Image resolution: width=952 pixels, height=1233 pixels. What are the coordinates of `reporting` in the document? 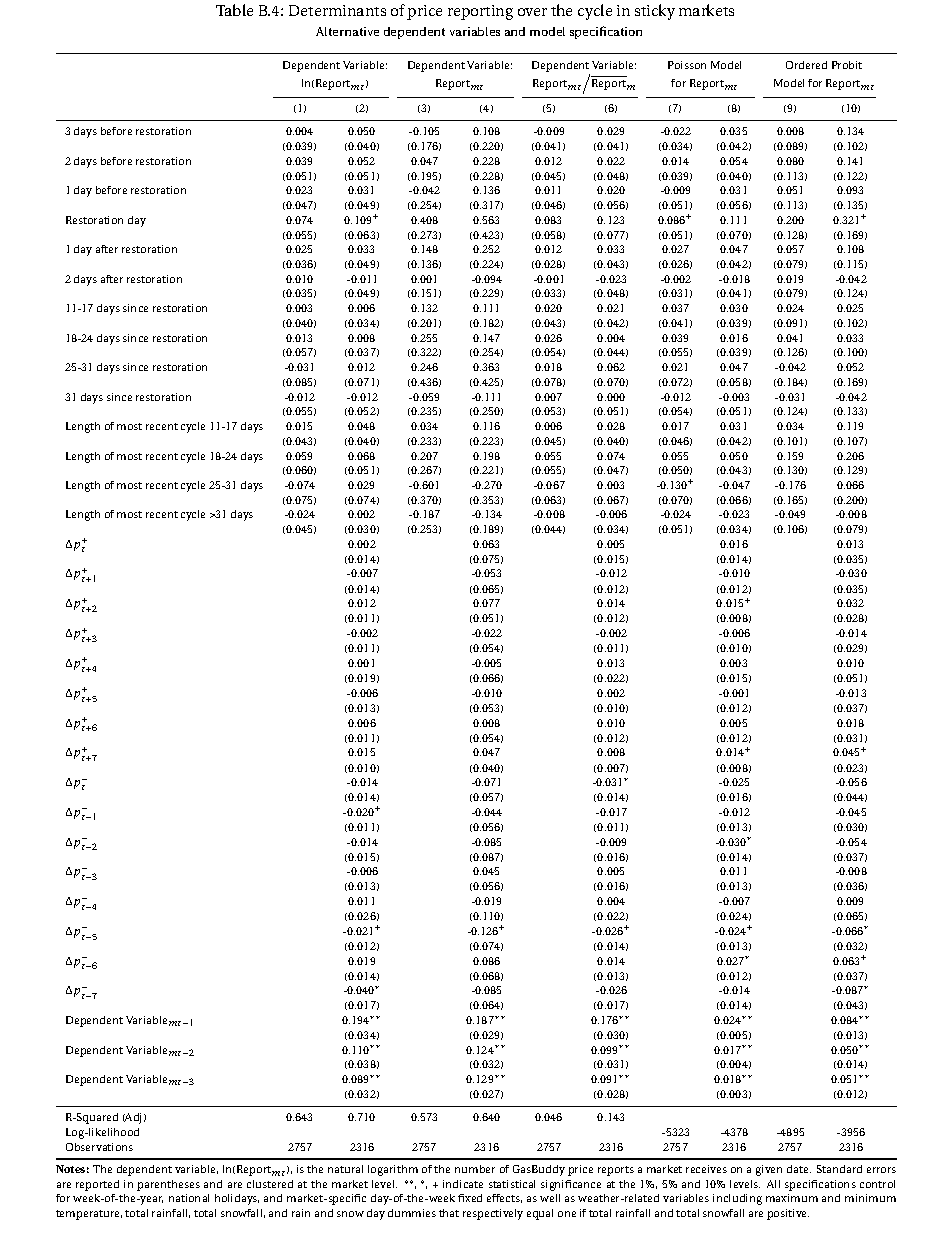 It's located at (480, 12).
